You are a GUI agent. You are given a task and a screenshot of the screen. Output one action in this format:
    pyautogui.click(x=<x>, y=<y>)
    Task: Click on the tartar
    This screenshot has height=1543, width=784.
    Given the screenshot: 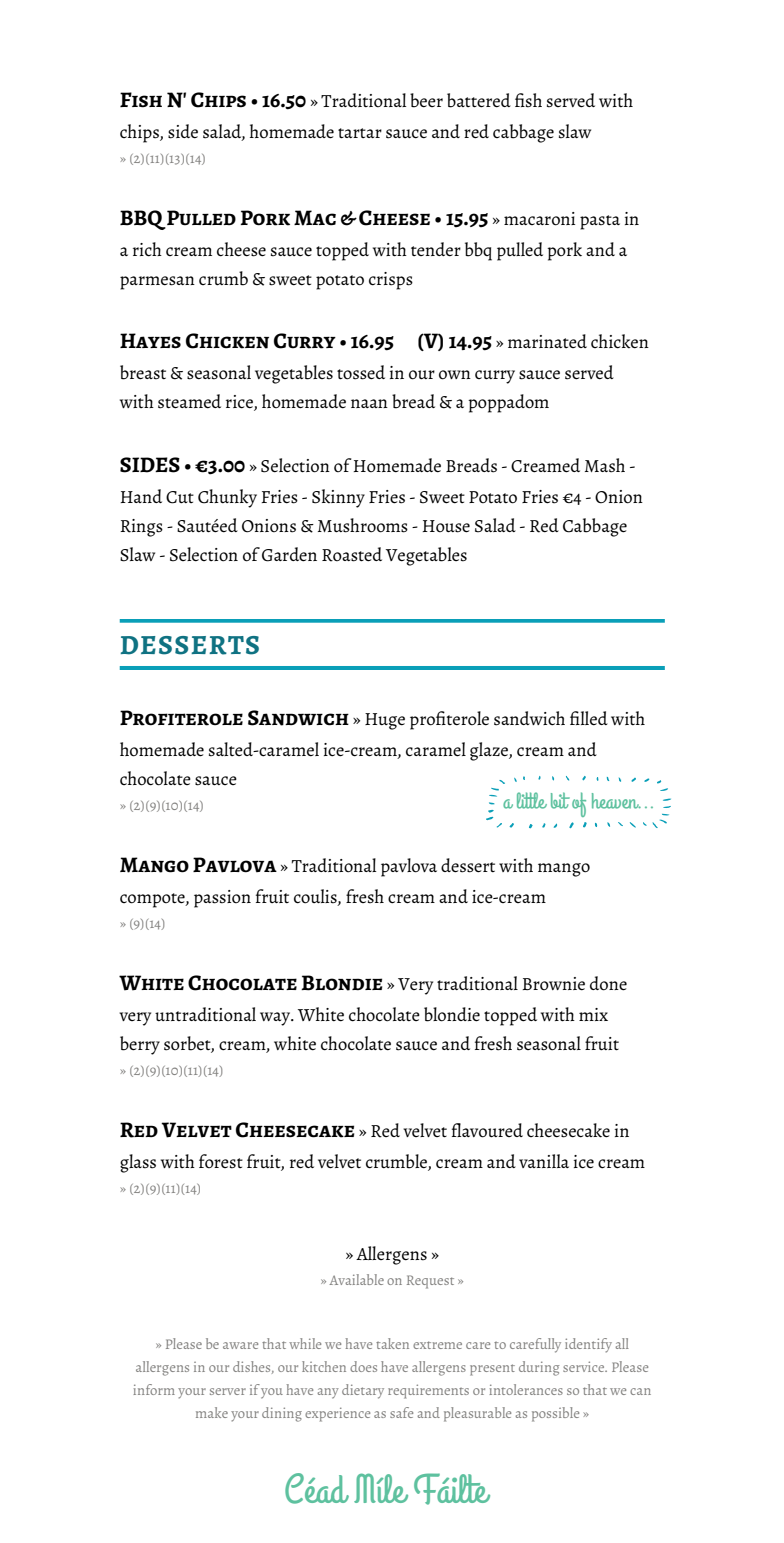 What is the action you would take?
    pyautogui.click(x=360, y=133)
